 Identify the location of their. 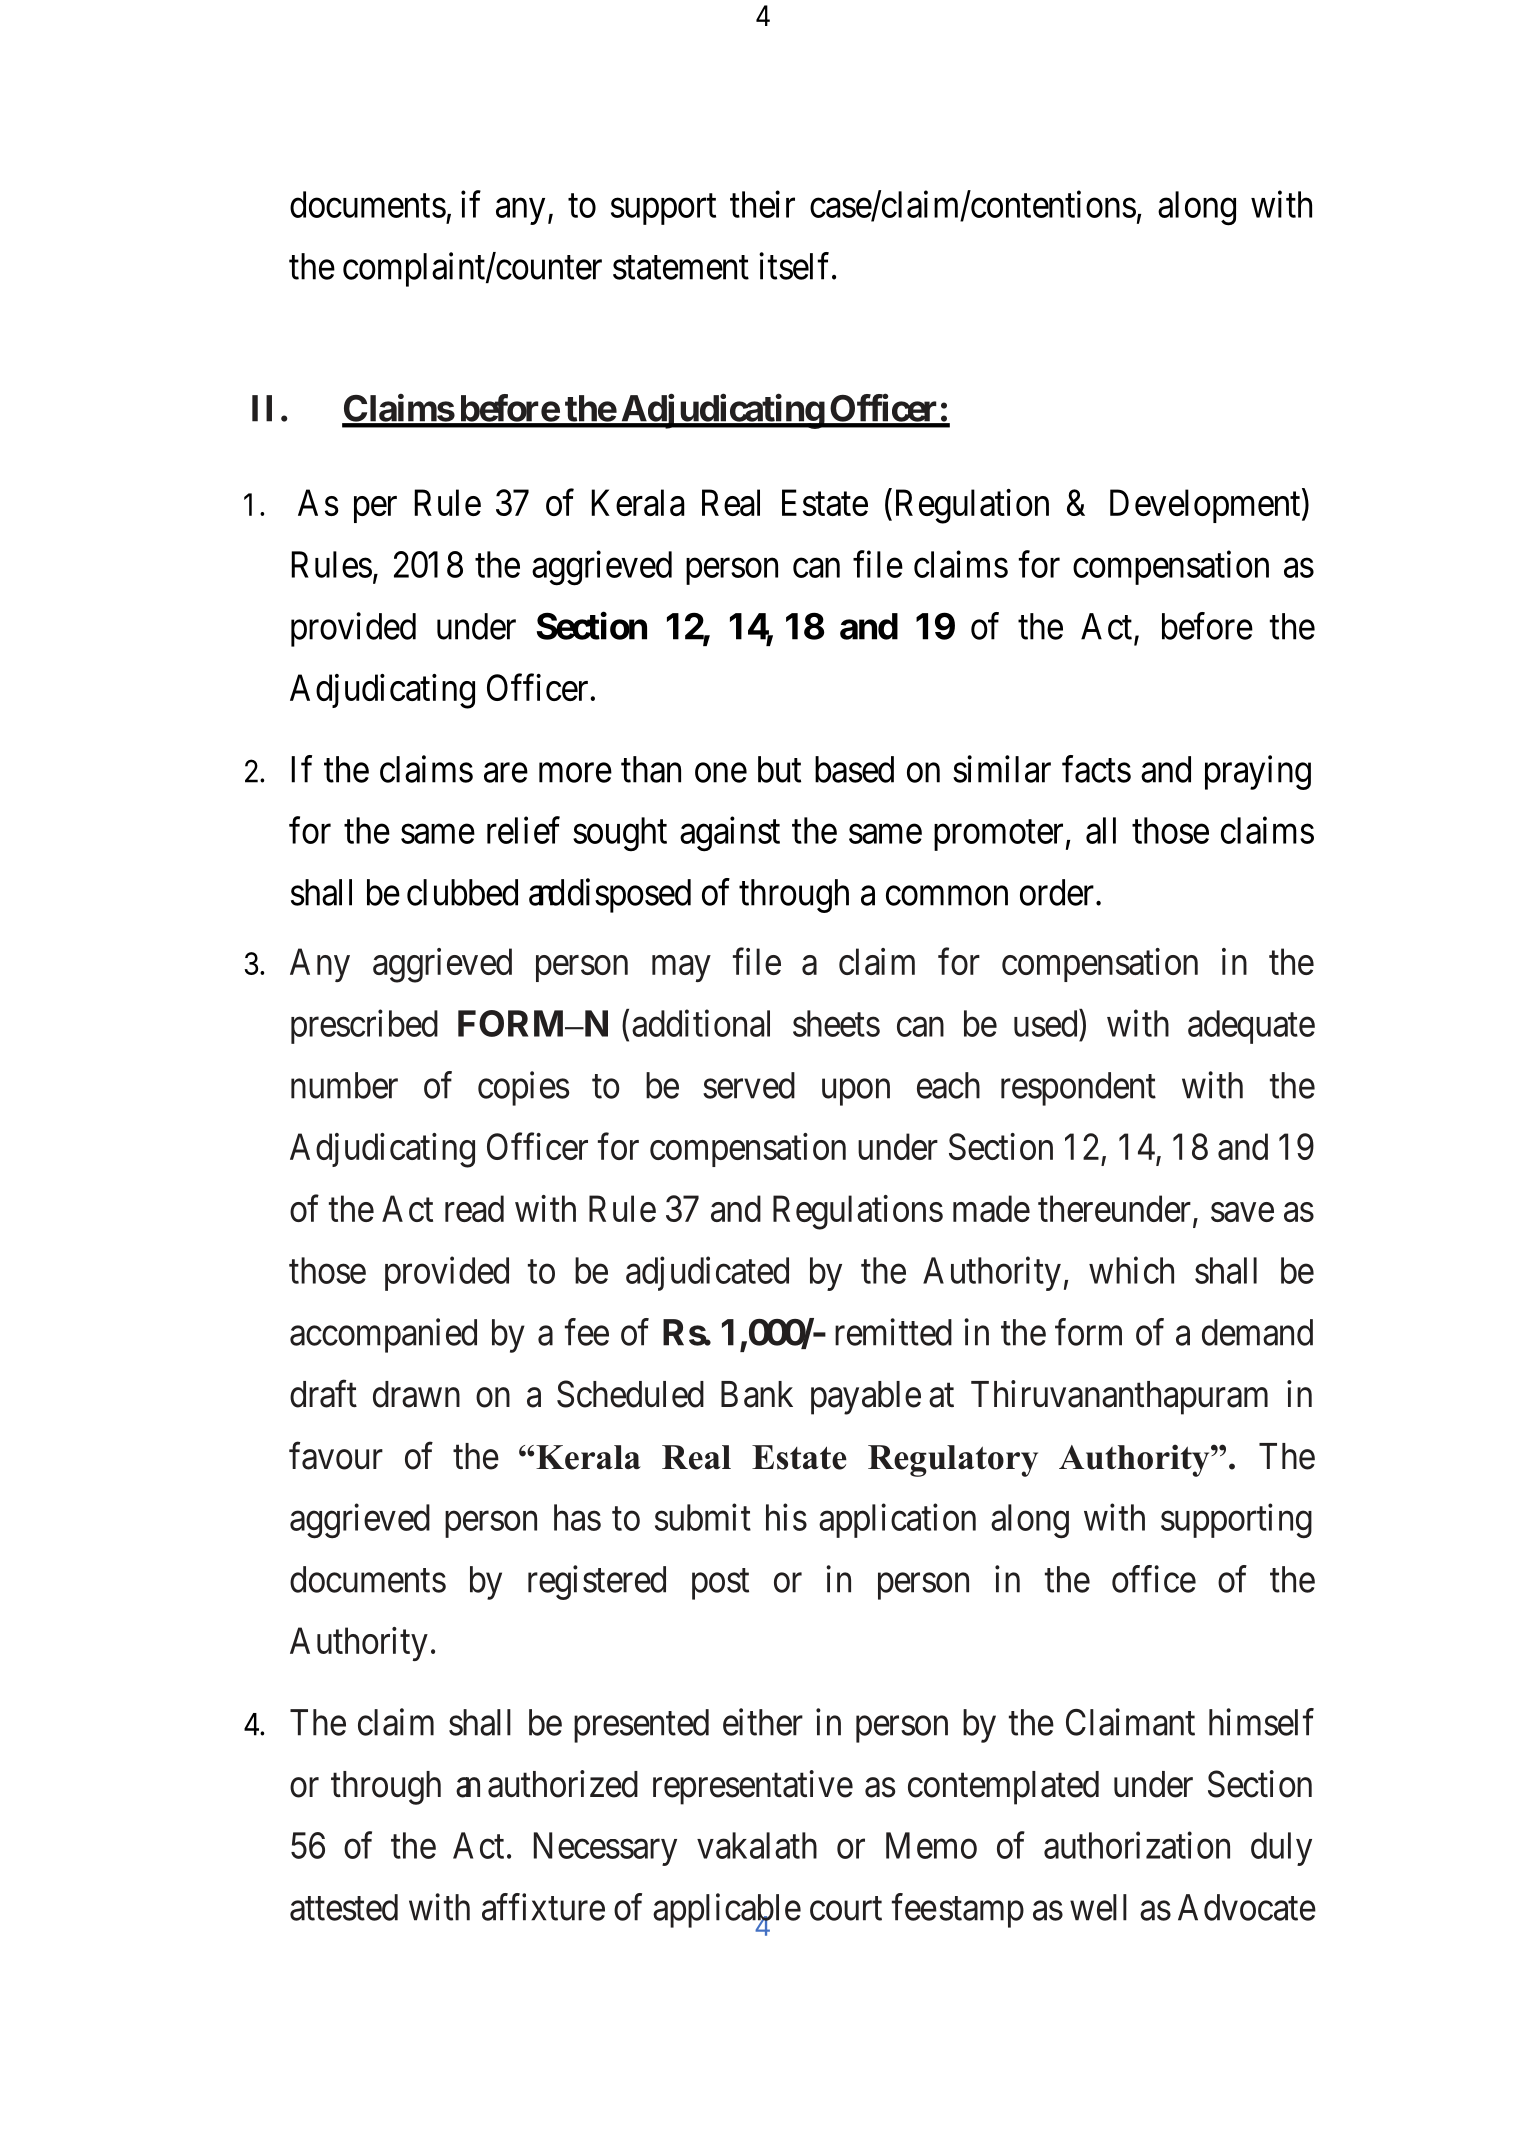
(762, 204).
